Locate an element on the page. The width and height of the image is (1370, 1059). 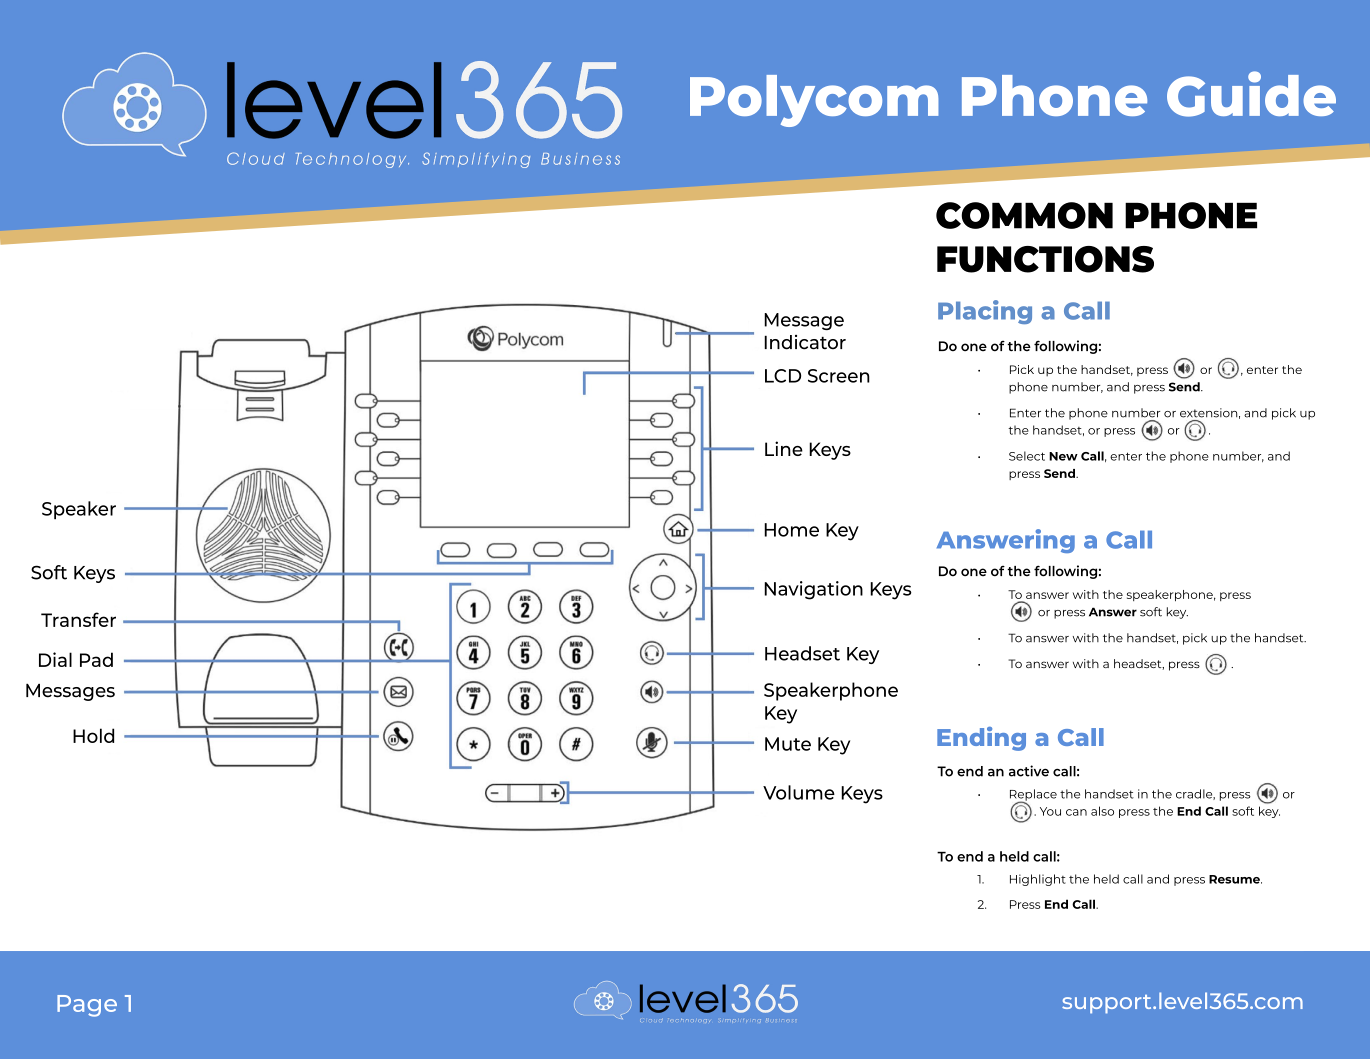
Home is located at coordinates (791, 530).
